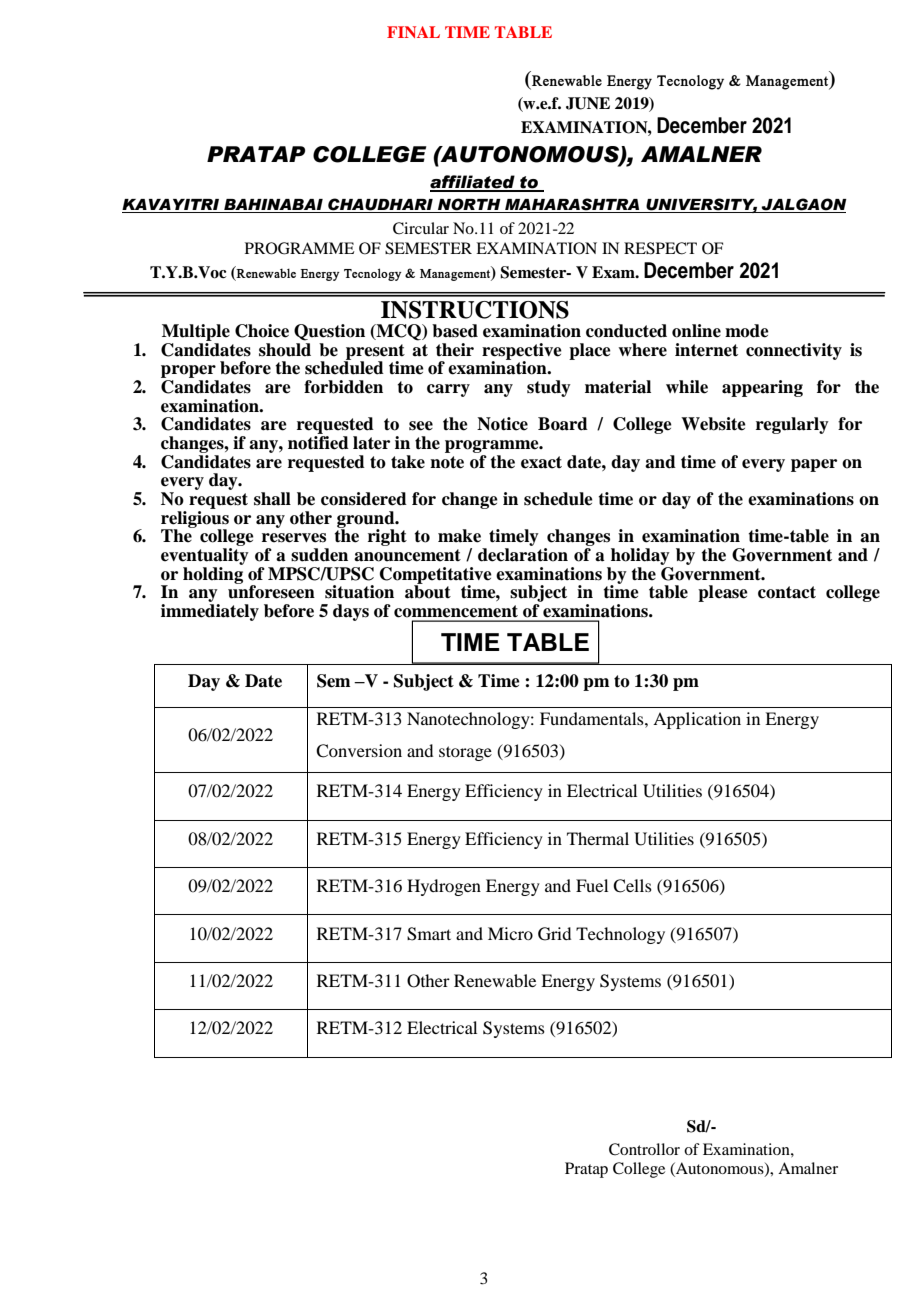 This screenshot has width=924, height=1308. What do you see at coordinates (814, 465) in the screenshot?
I see `paper` at bounding box center [814, 465].
